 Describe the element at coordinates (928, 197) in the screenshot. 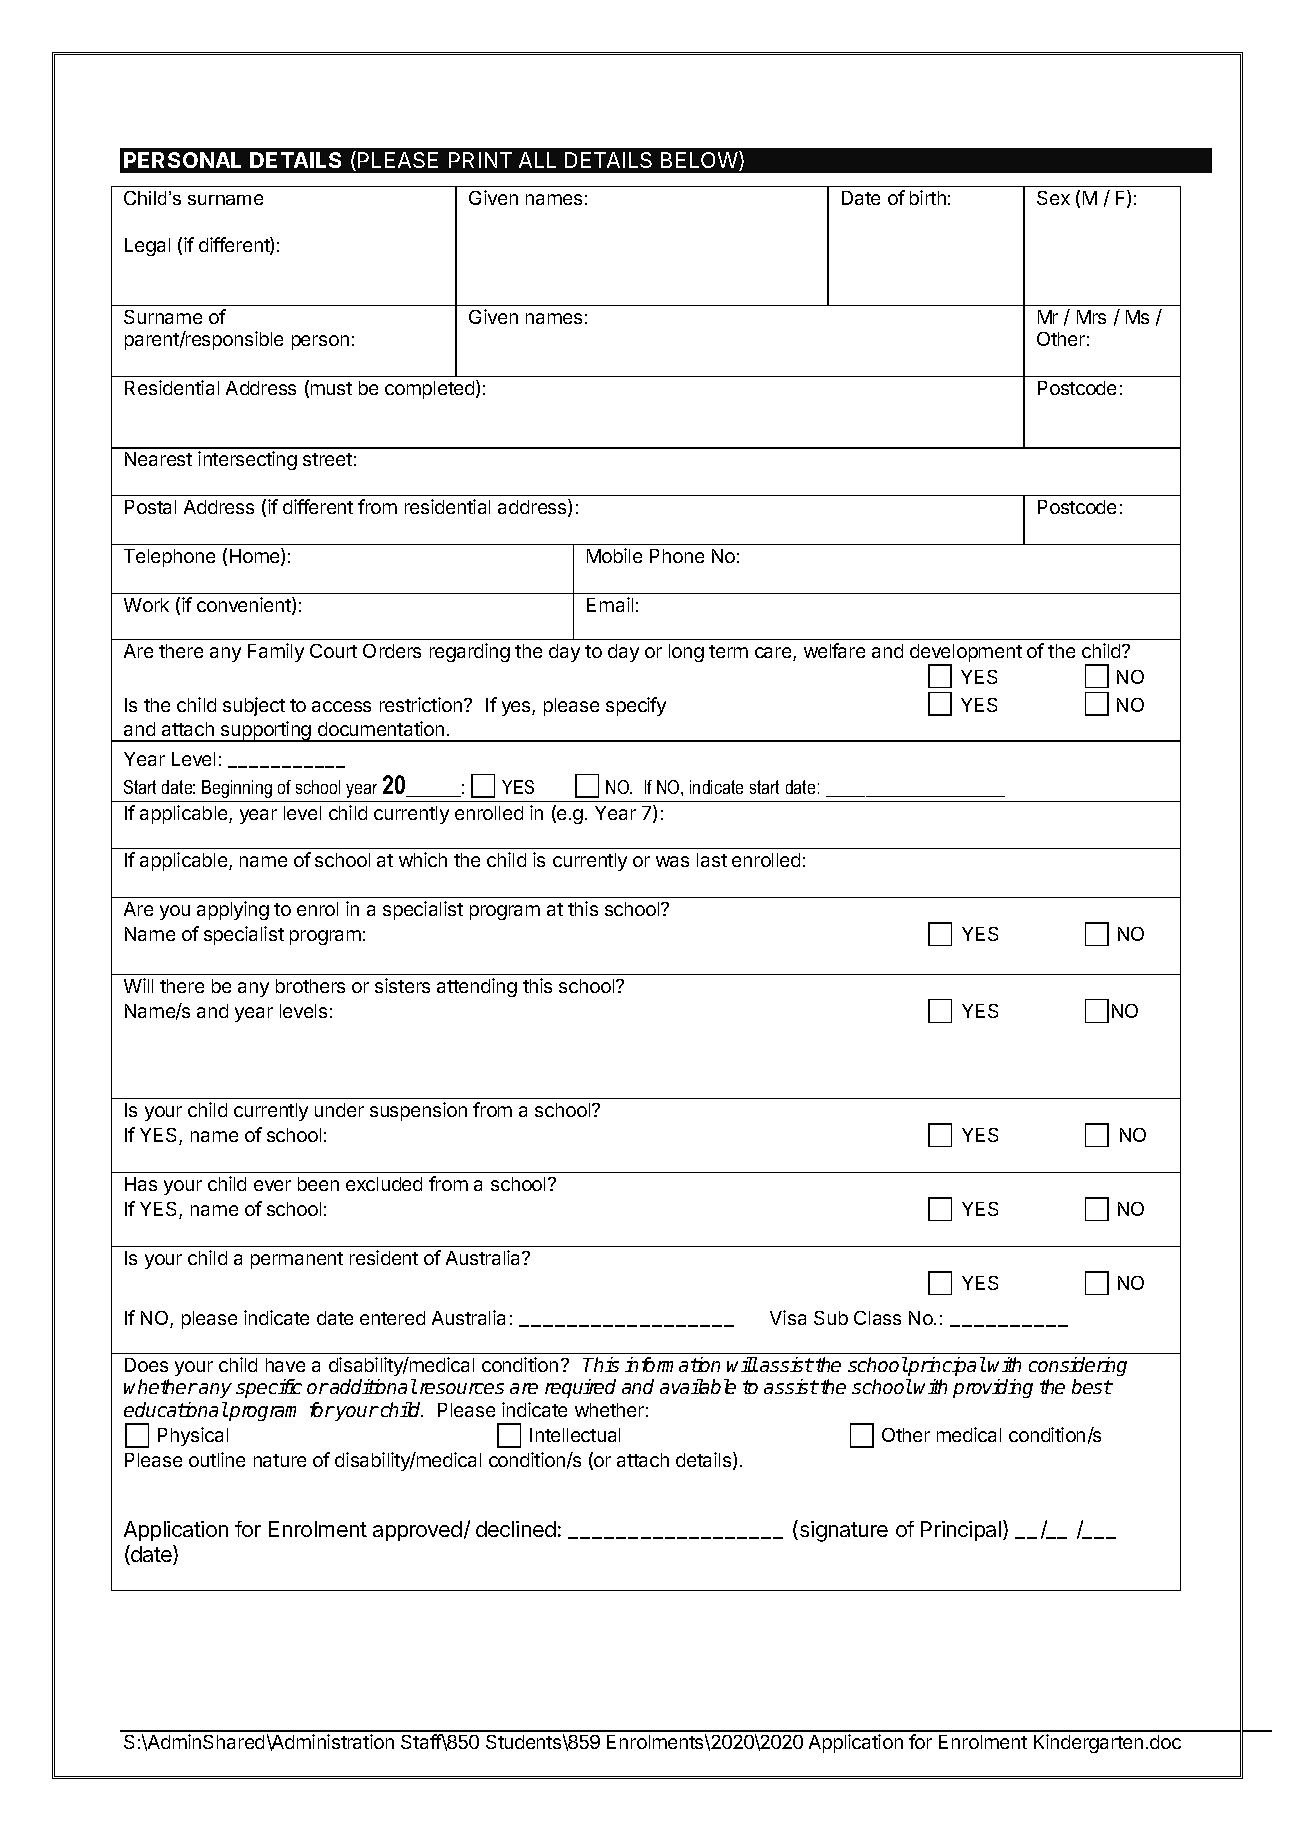

I see `birth` at that location.
